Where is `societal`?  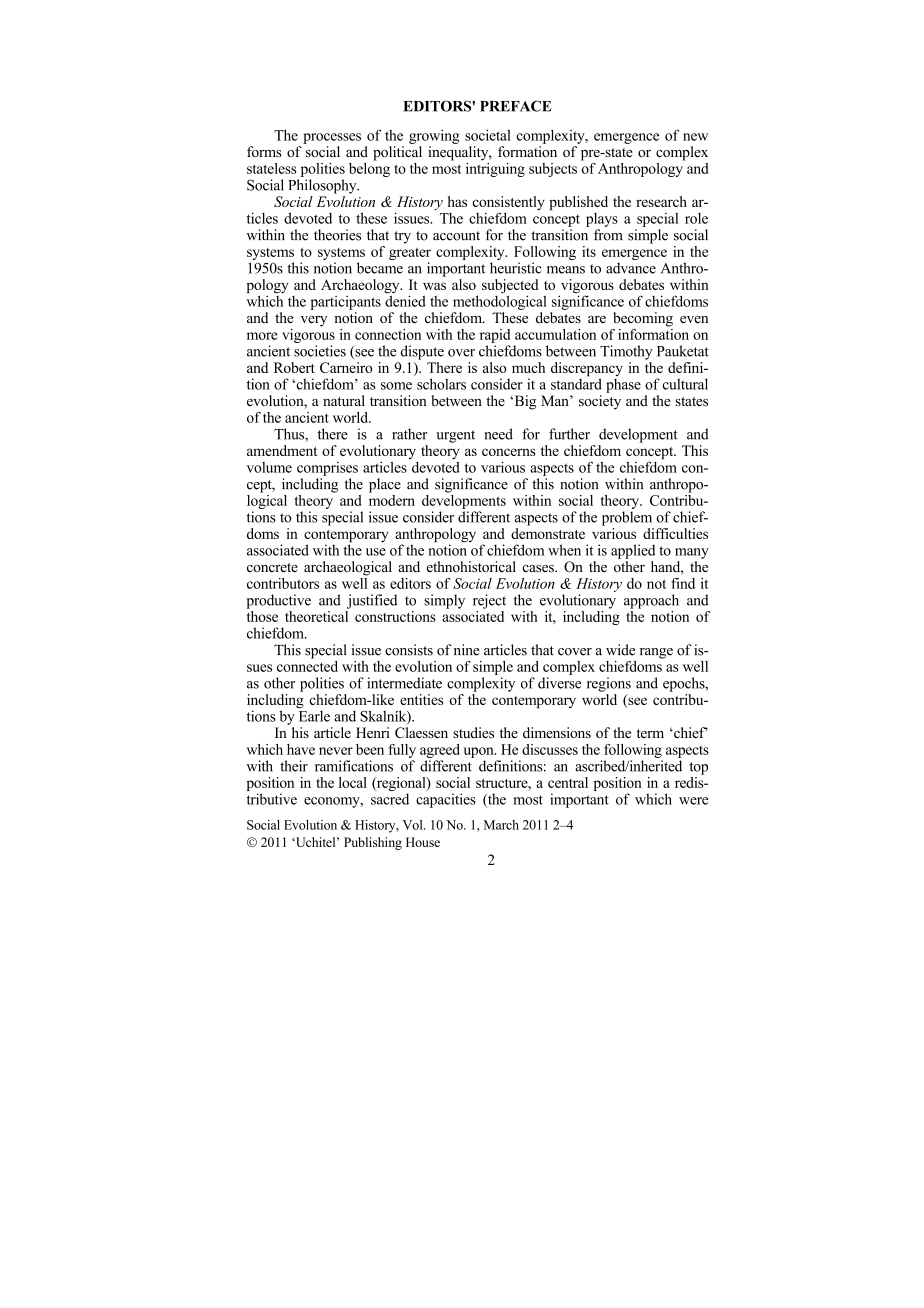 societal is located at coordinates (488, 135).
